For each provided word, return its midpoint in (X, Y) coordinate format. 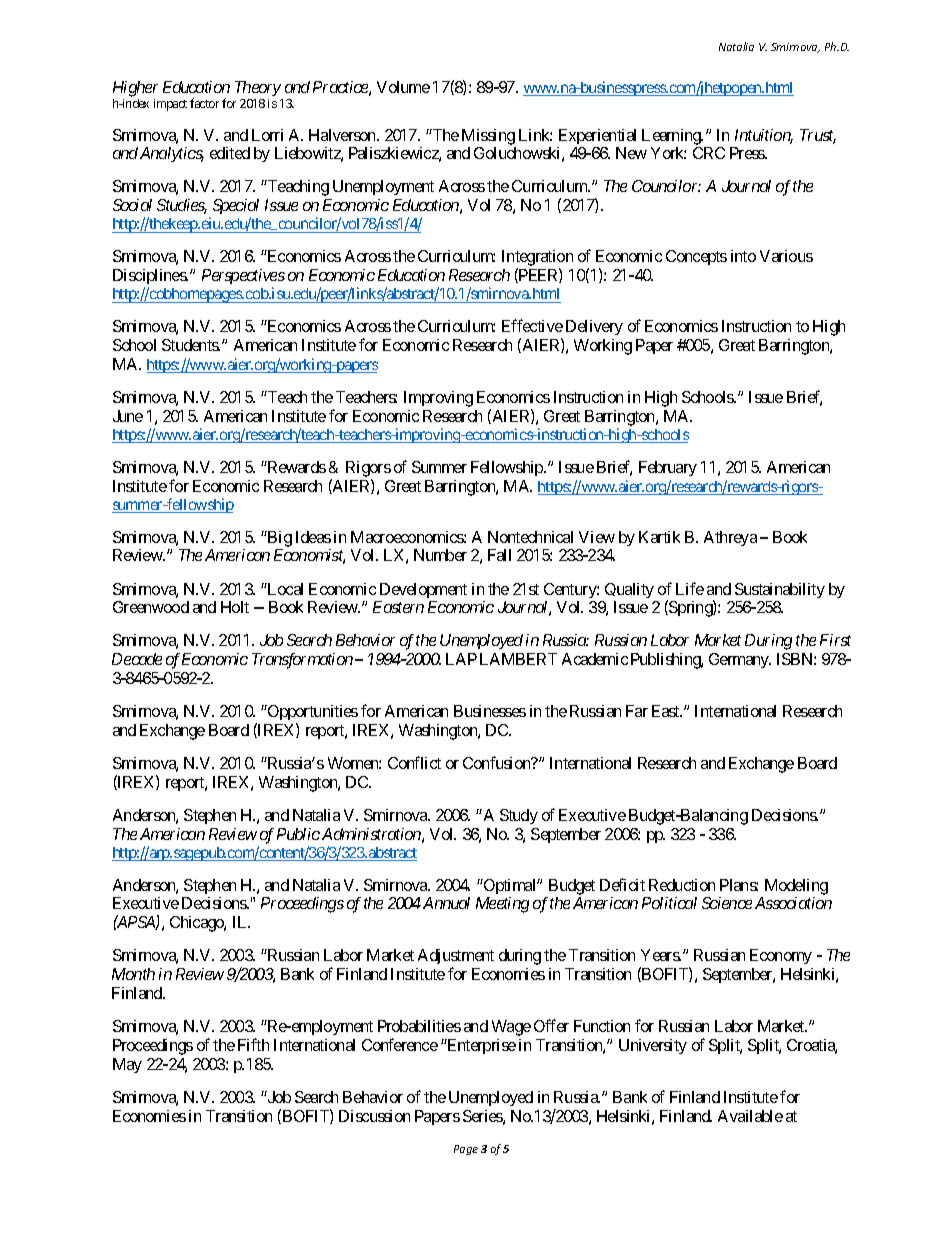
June (128, 416)
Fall (499, 555)
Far (637, 711)
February (668, 468)
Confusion (498, 762)
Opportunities (312, 714)
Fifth (253, 1044)
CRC (709, 153)
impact (170, 105)
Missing (488, 137)
